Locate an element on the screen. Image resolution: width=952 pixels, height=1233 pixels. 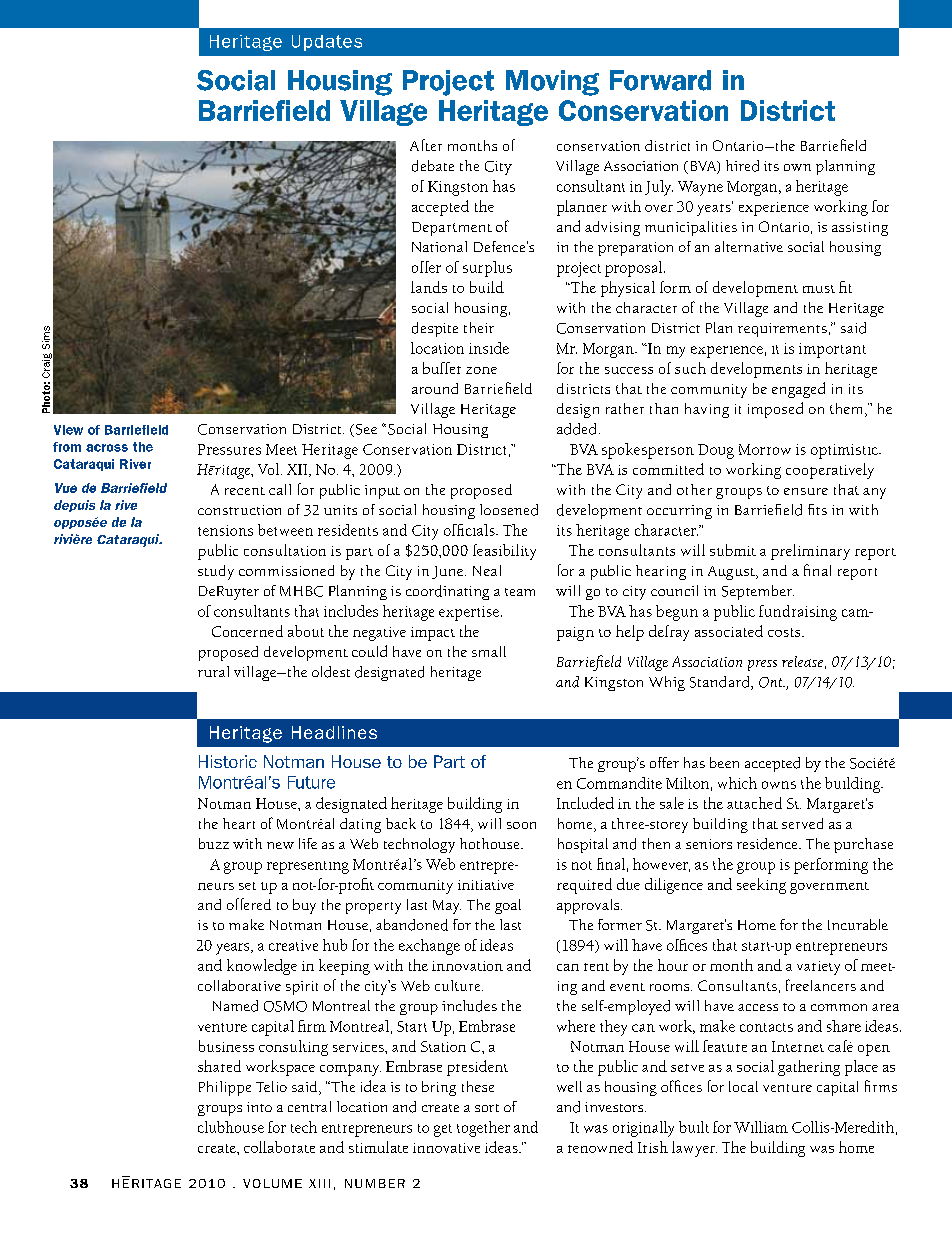
imposed is located at coordinates (775, 410).
